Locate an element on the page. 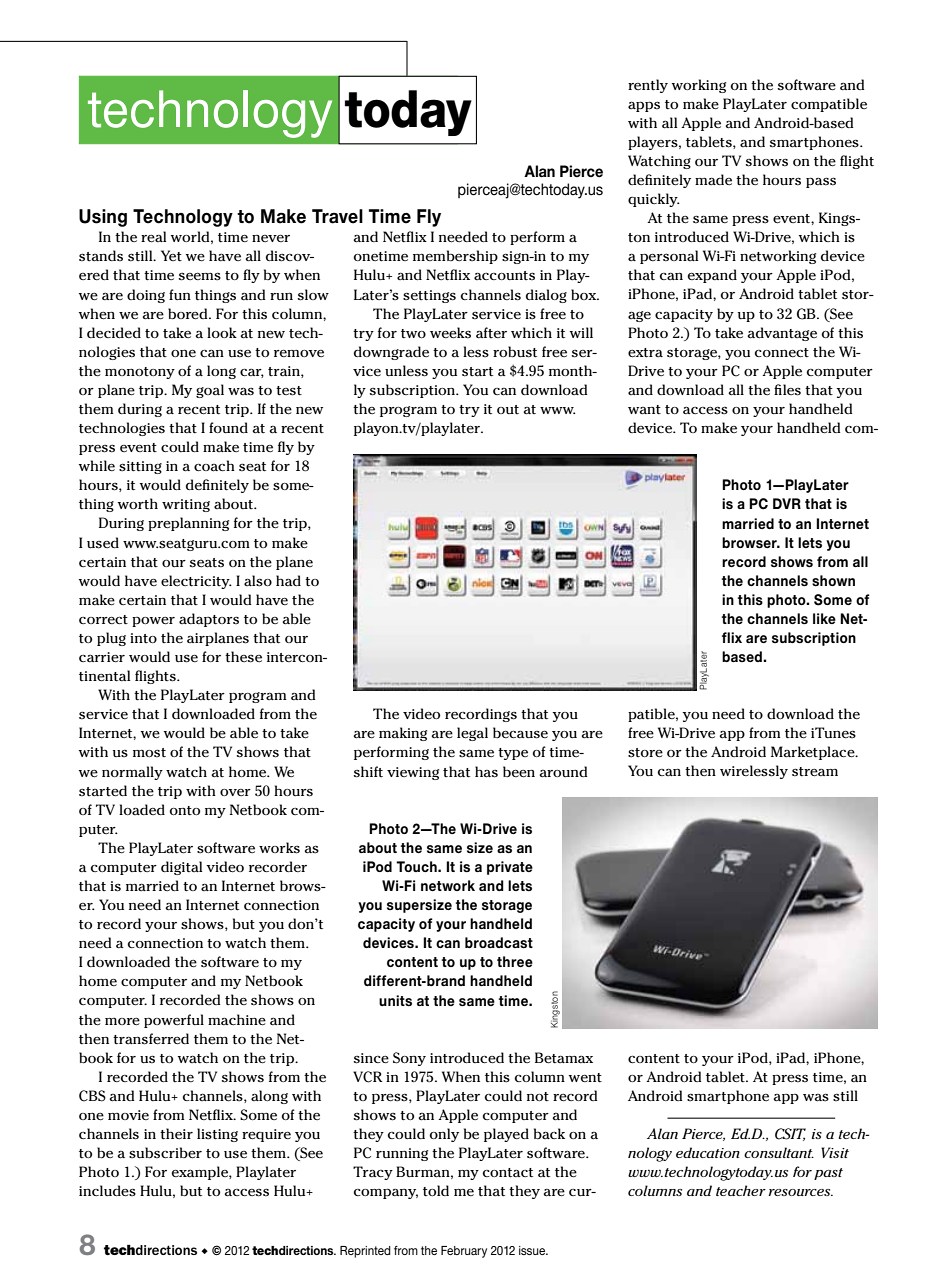  DVR is located at coordinates (787, 503).
